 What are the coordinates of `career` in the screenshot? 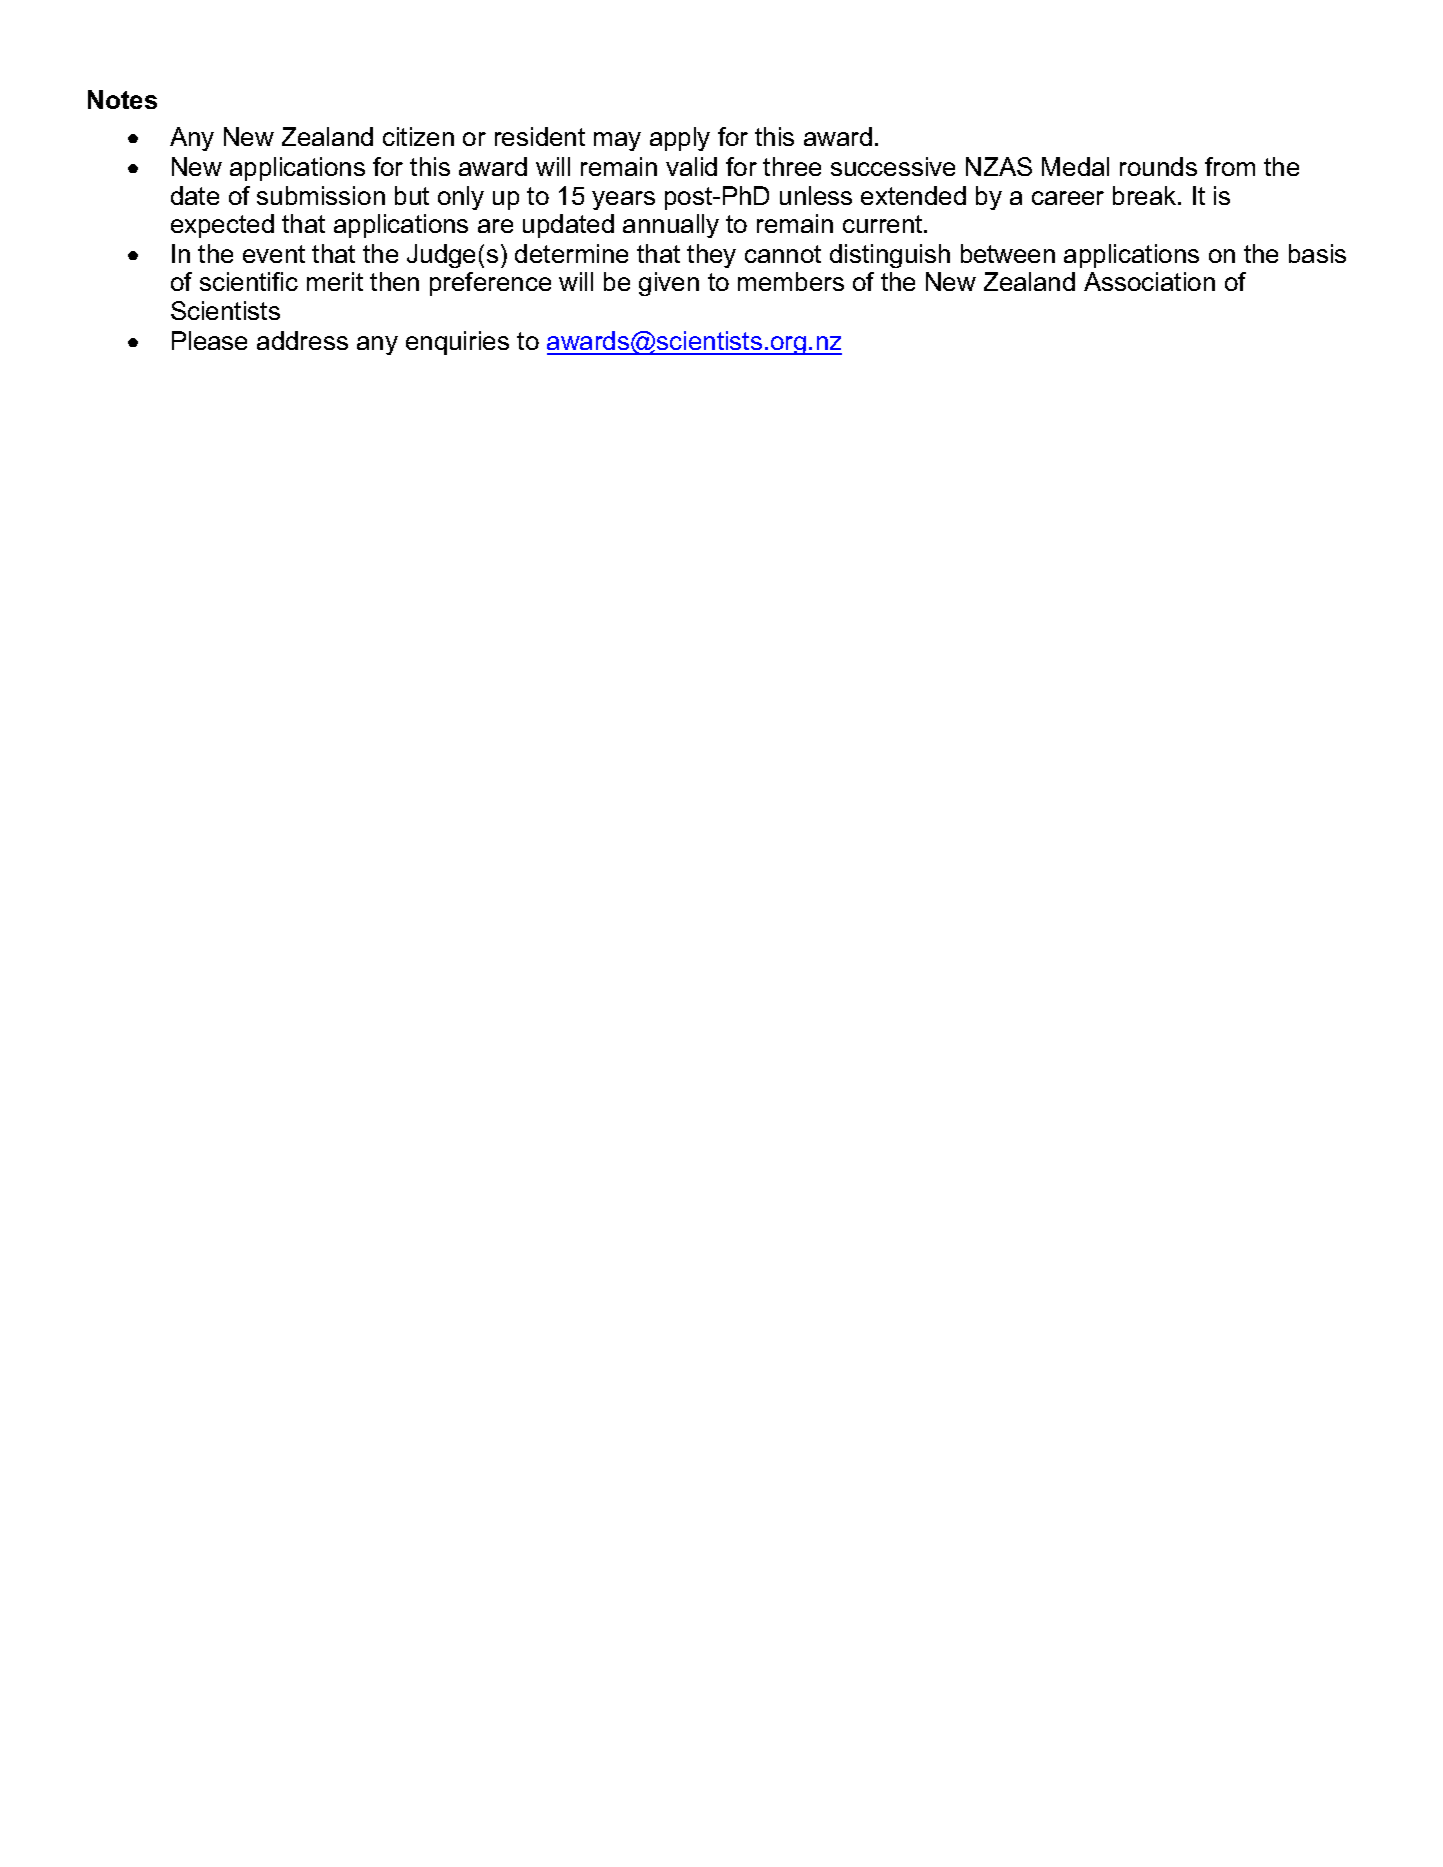 It's located at (1068, 198).
